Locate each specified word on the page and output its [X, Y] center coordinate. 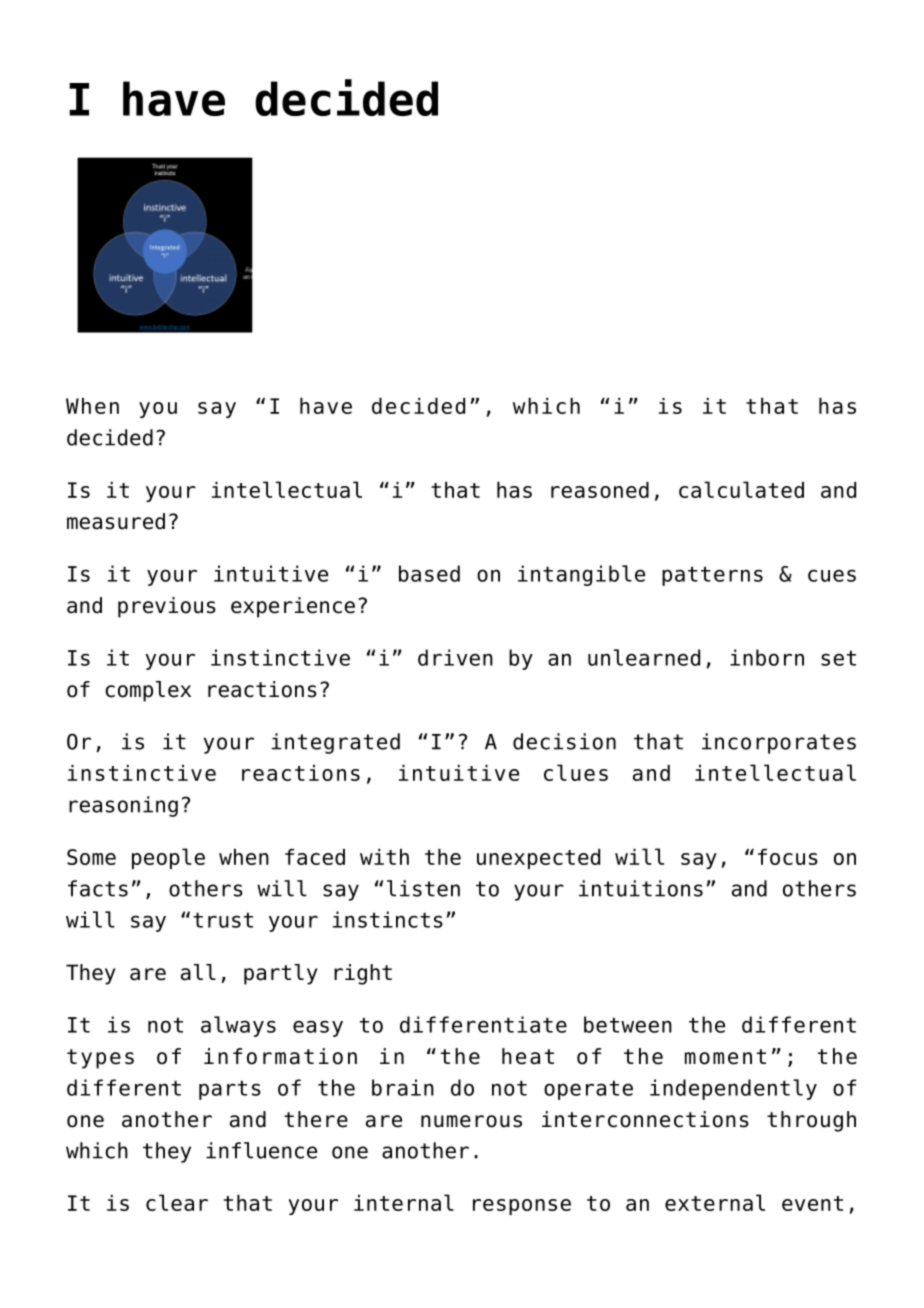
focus [788, 857]
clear [177, 1202]
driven [455, 657]
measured [116, 521]
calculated [741, 489]
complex [148, 691]
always [238, 1026]
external [715, 1202]
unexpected [538, 859]
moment [725, 1057]
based [429, 573]
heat [528, 1056]
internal [404, 1202]
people [168, 858]
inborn [767, 657]
